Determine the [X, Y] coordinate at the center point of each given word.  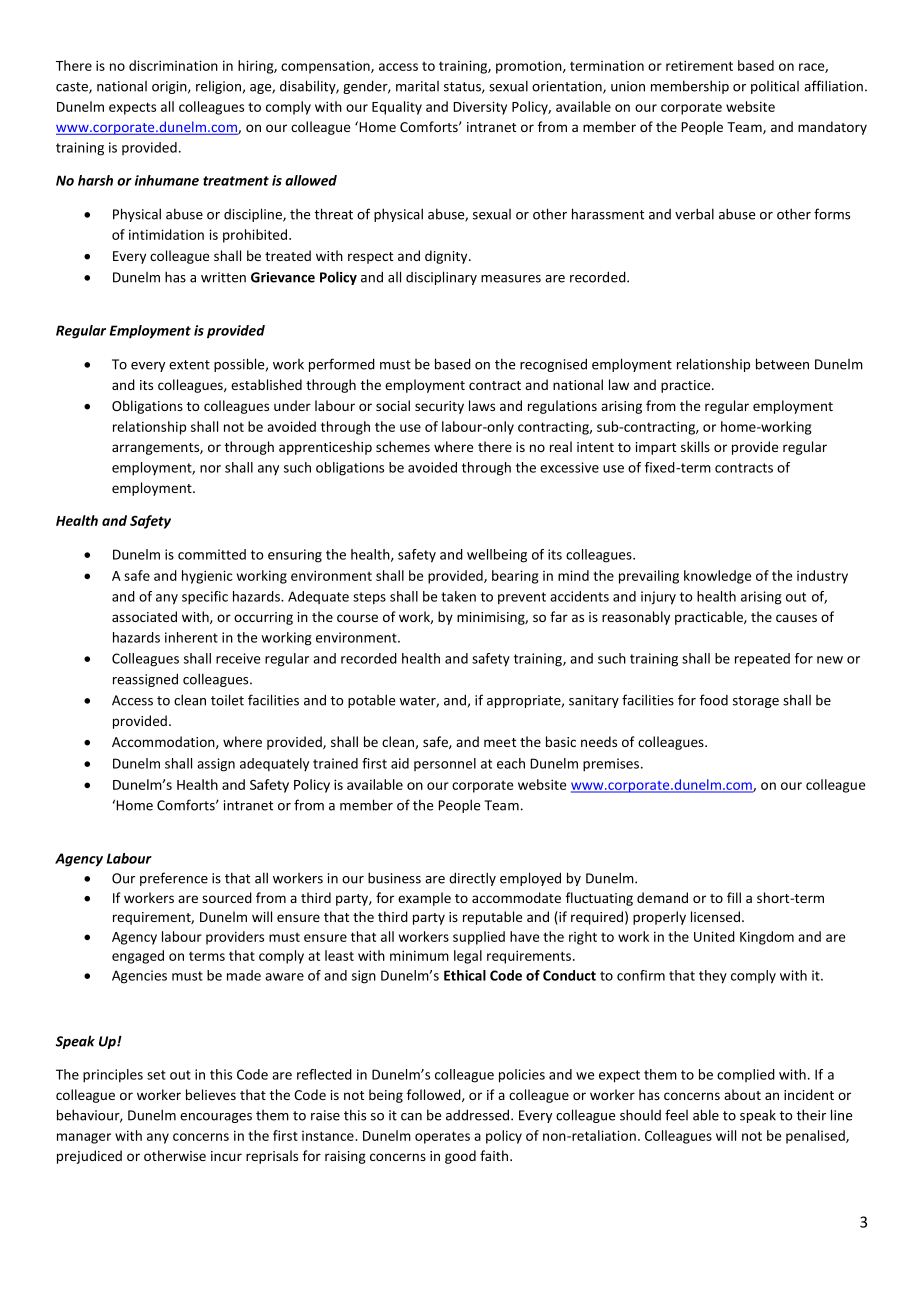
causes [796, 618]
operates [442, 1137]
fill [734, 897]
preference [174, 879]
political [775, 87]
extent [189, 365]
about [742, 1094]
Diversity [480, 108]
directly [472, 879]
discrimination [173, 65]
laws [482, 405]
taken [458, 596]
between [782, 364]
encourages [216, 1118]
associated [144, 616]
